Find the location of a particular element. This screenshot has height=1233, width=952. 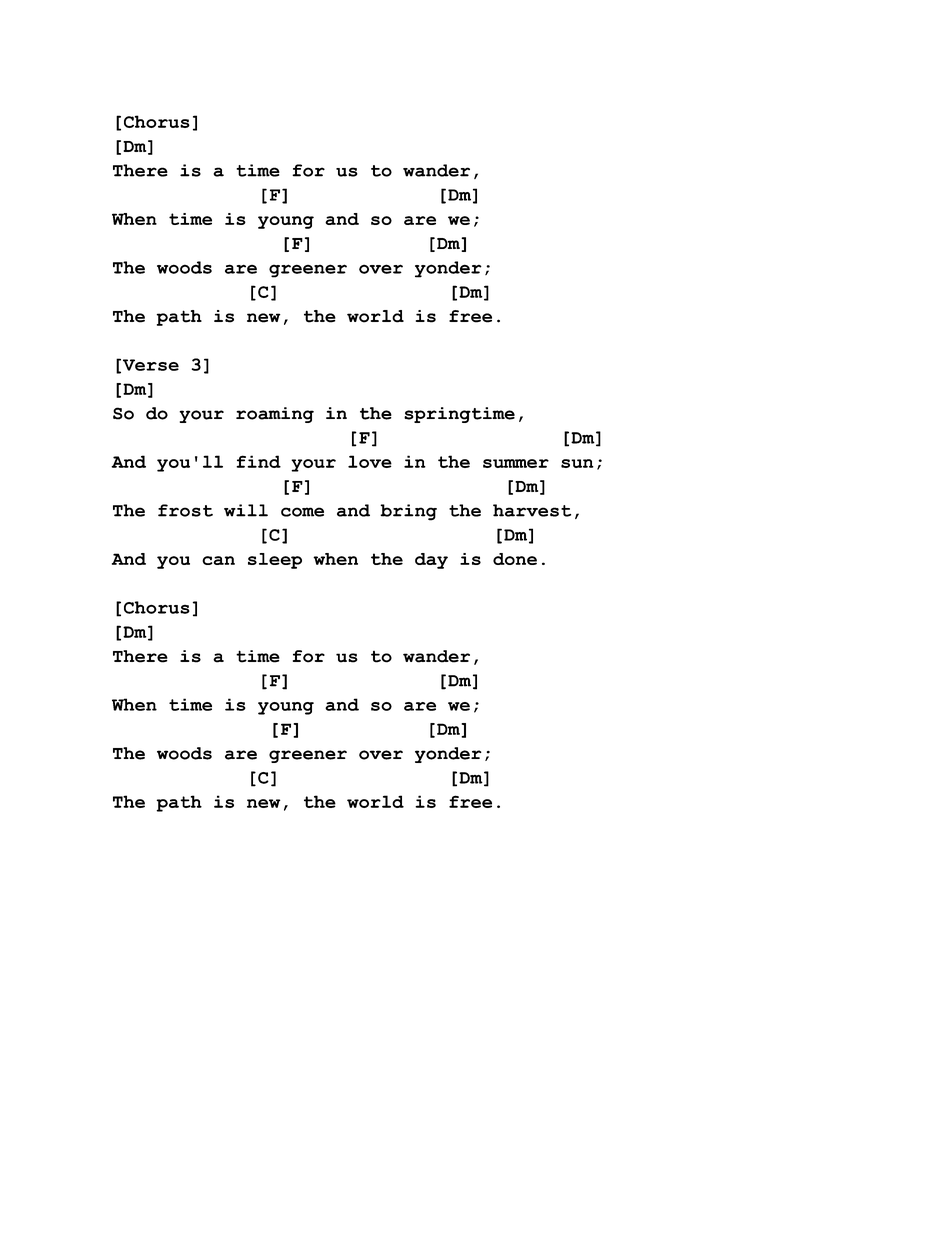

summer is located at coordinates (516, 463).
